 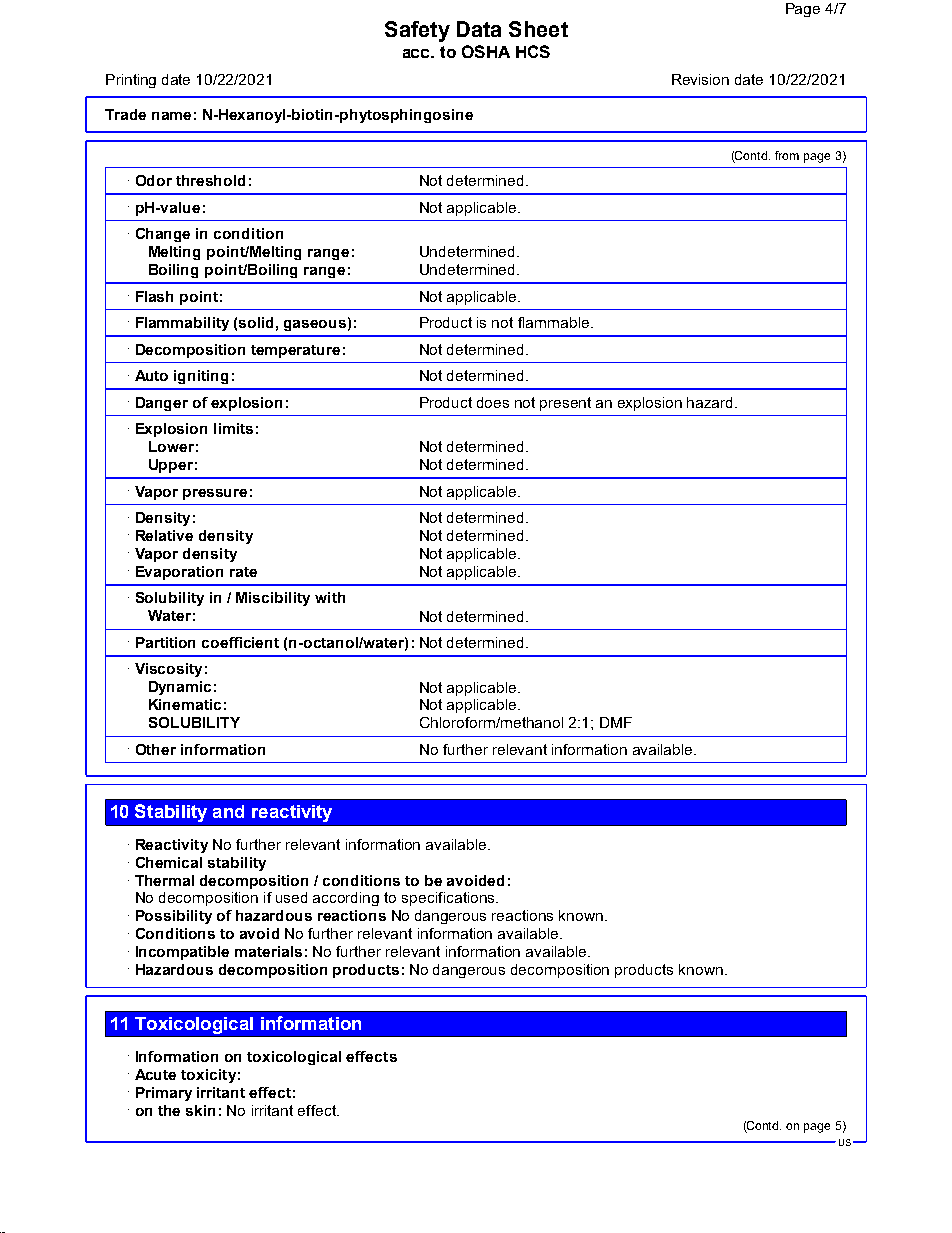 What do you see at coordinates (493, 402) in the screenshot?
I see `does` at bounding box center [493, 402].
